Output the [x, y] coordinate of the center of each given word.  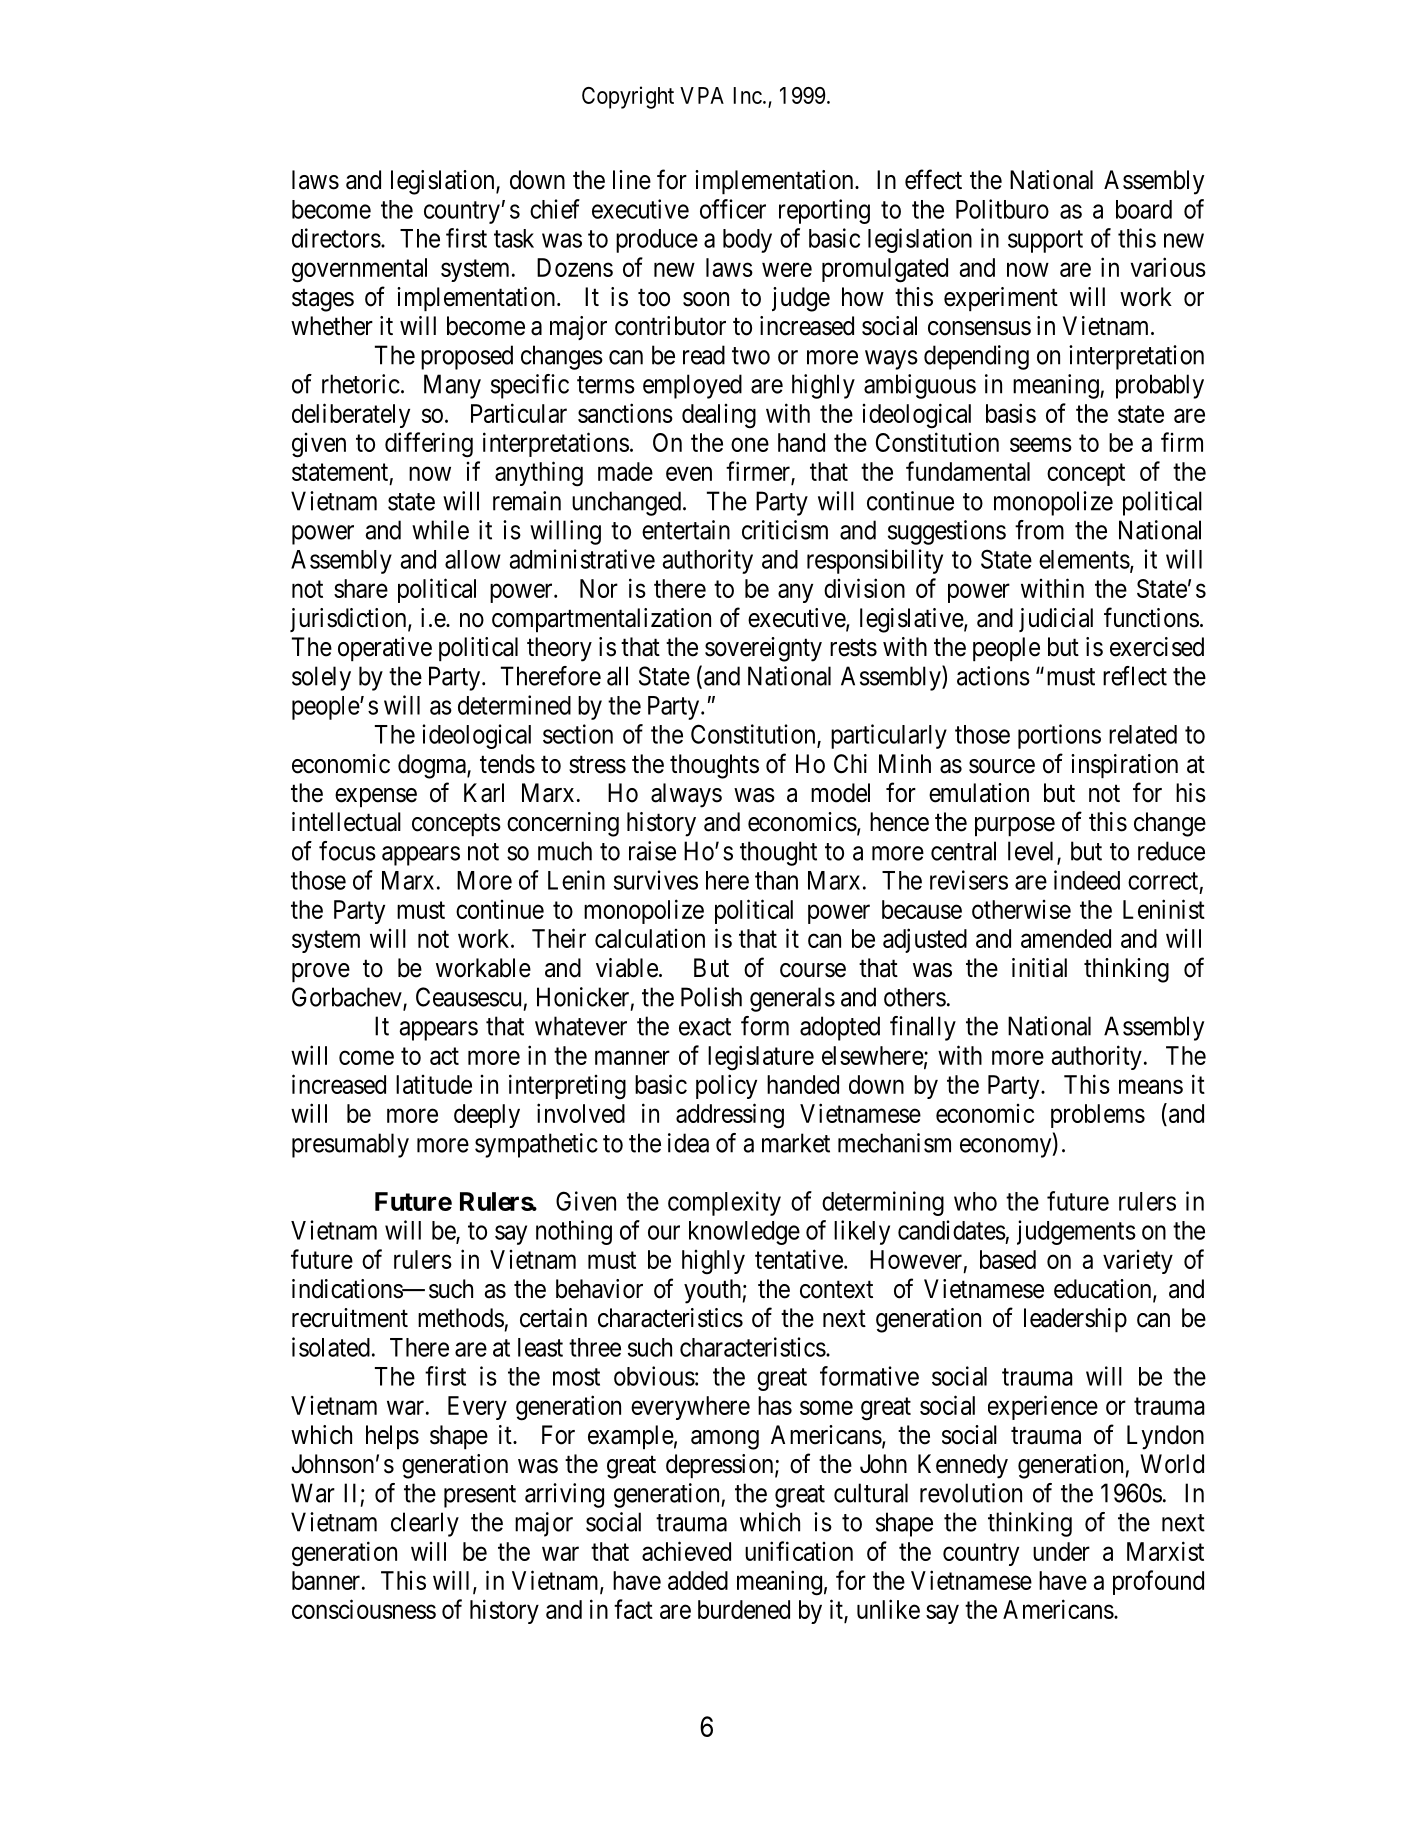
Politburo [1002, 209]
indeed [1087, 880]
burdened [744, 1609]
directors [336, 238]
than [776, 880]
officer [733, 209]
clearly [425, 1524]
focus [347, 851]
